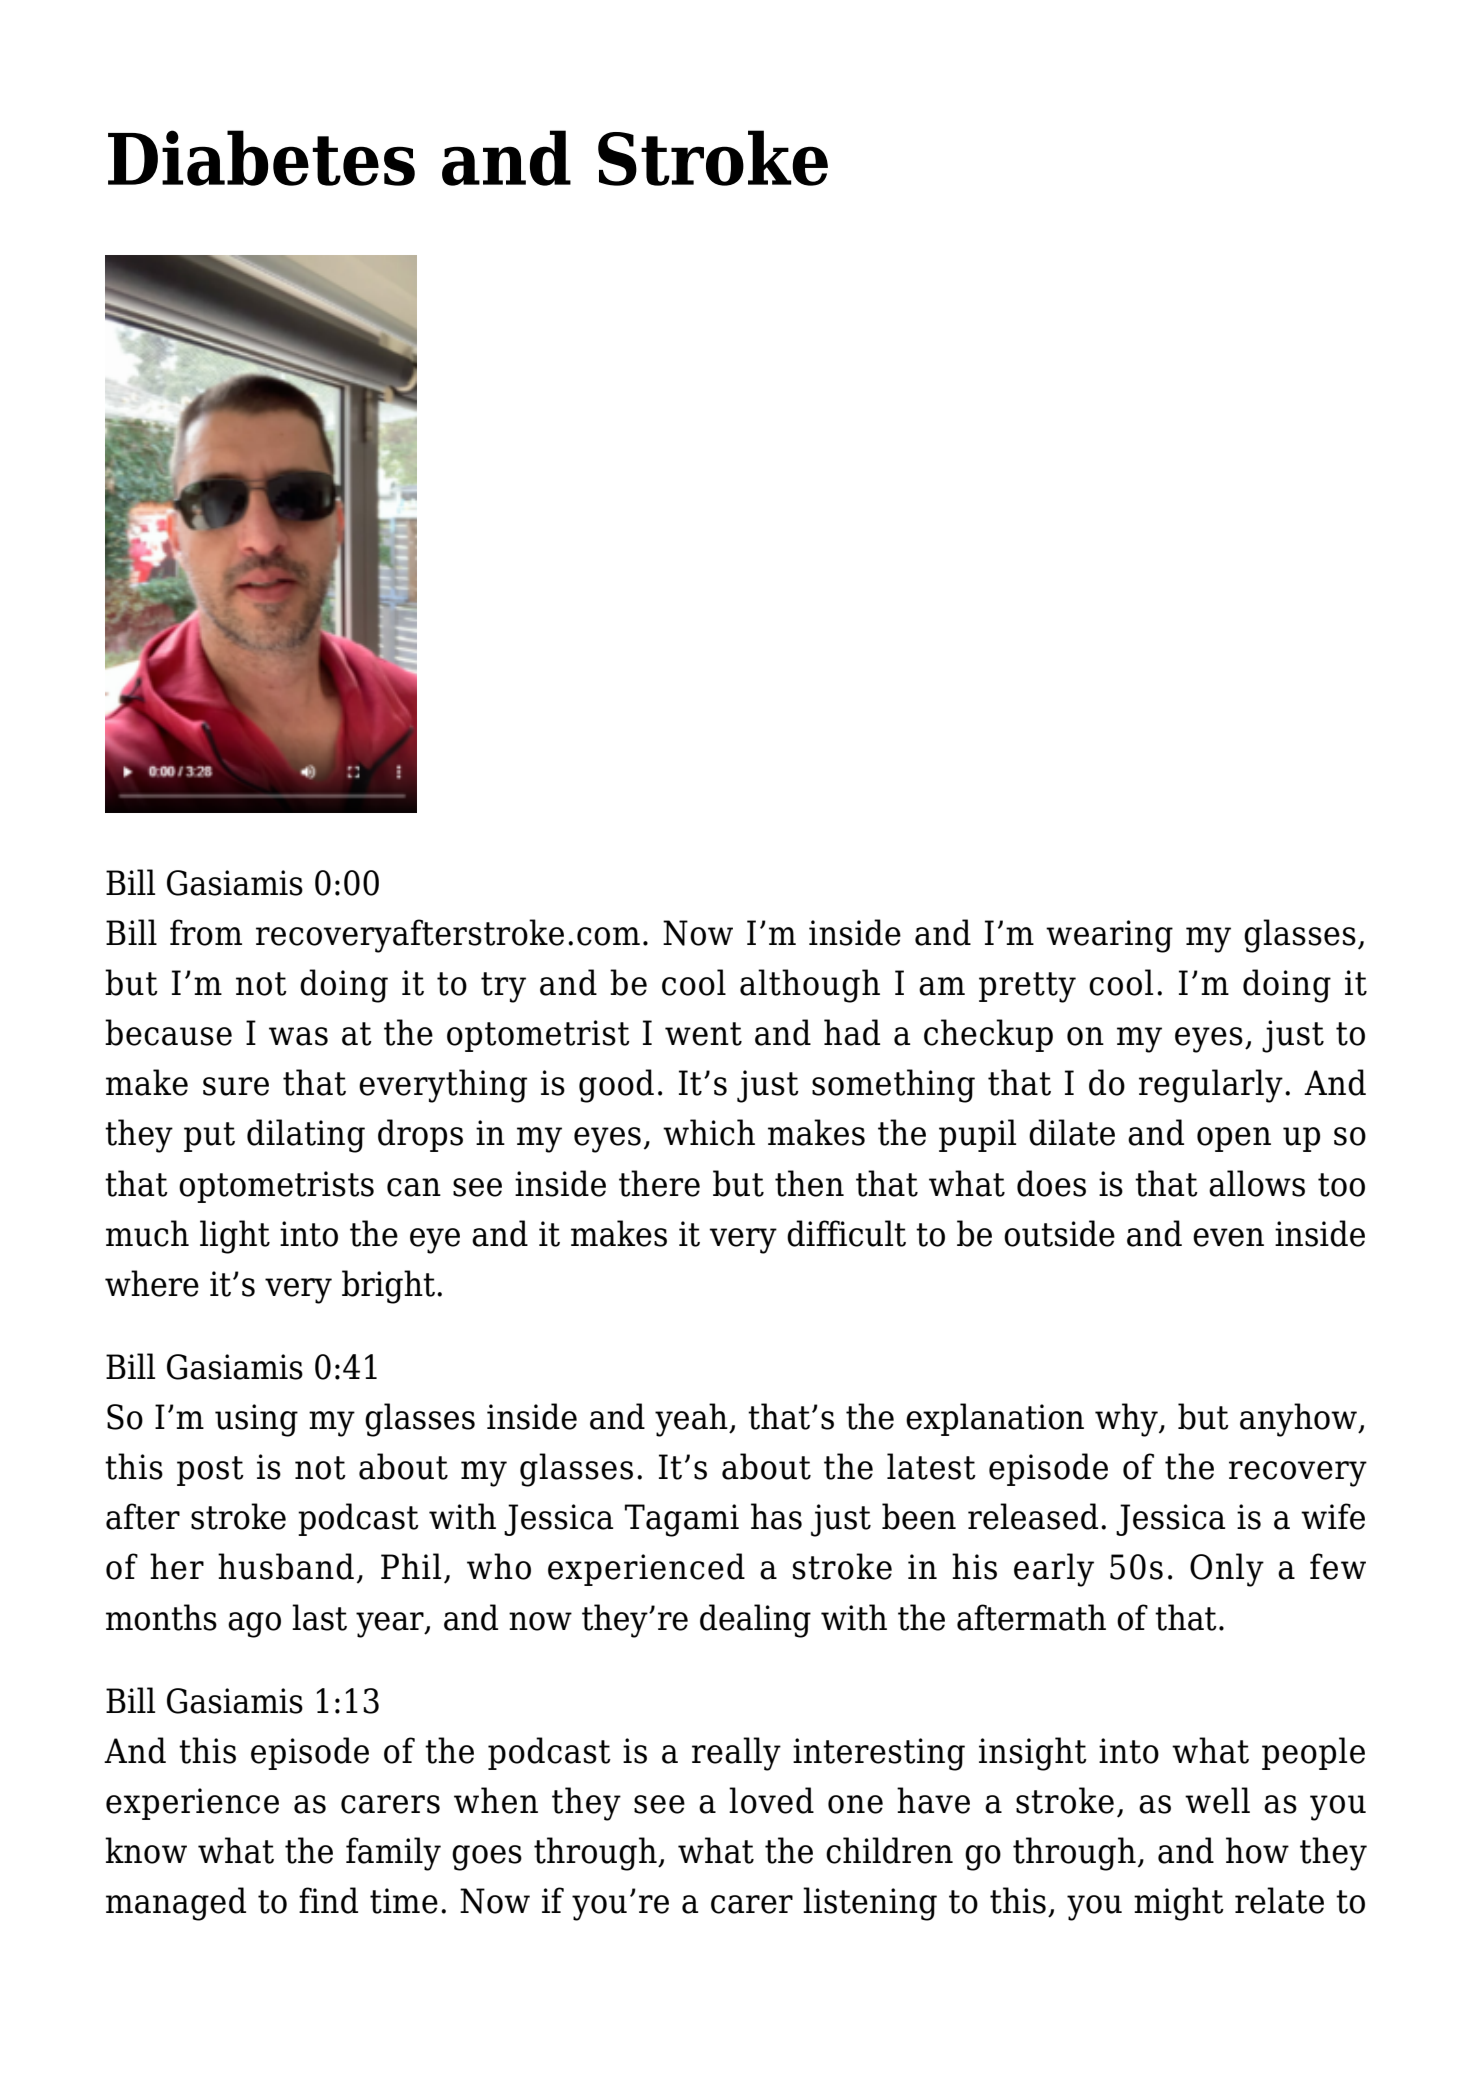 Image resolution: width=1472 pixels, height=2082 pixels. Describe the element at coordinates (1027, 987) in the screenshot. I see `pretty` at that location.
